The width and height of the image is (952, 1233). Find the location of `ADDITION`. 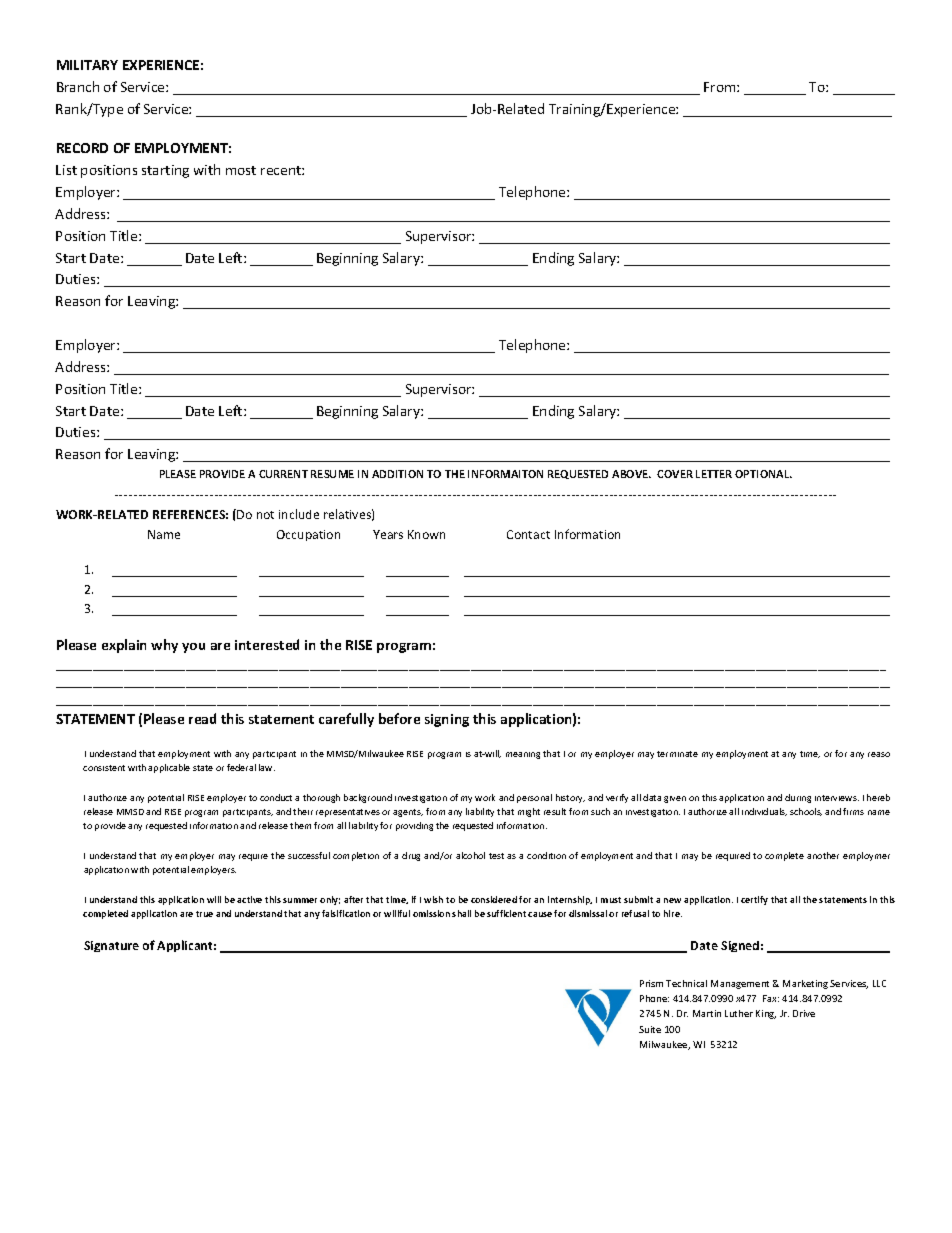

ADDITION is located at coordinates (397, 474).
